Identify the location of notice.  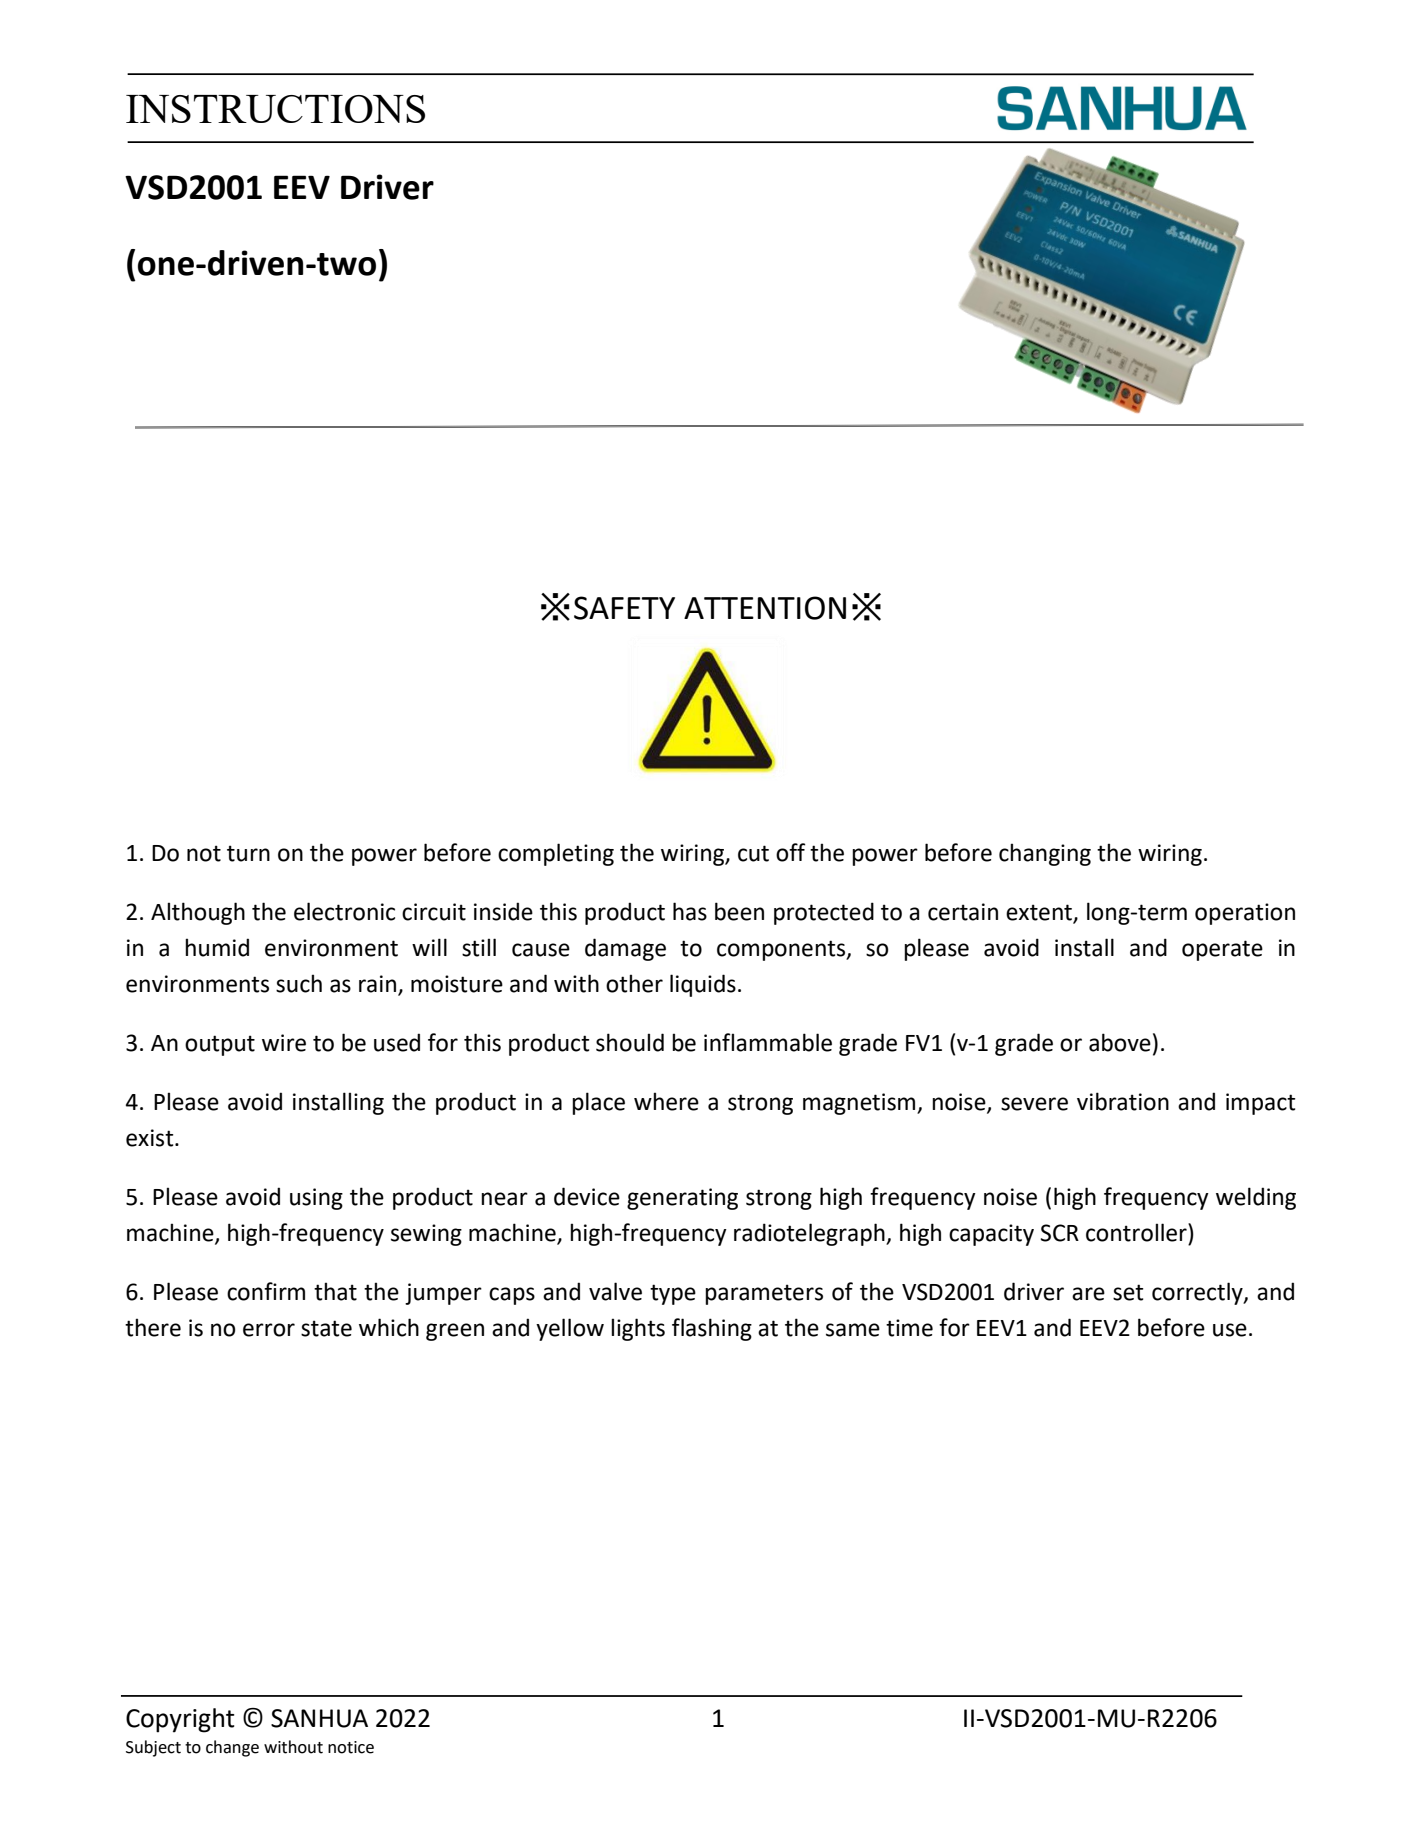
(351, 1747).
